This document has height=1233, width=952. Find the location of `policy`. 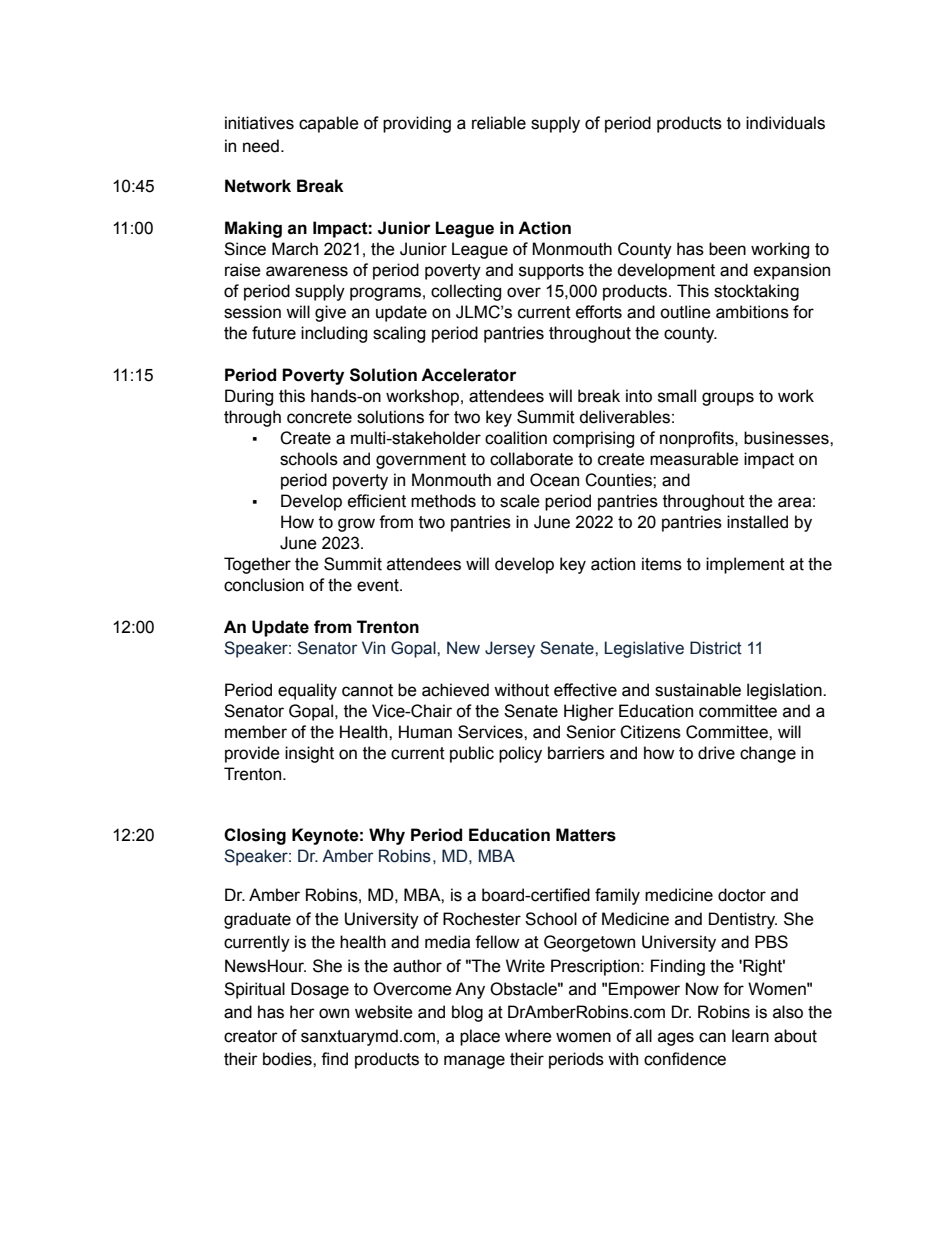

policy is located at coordinates (520, 754).
